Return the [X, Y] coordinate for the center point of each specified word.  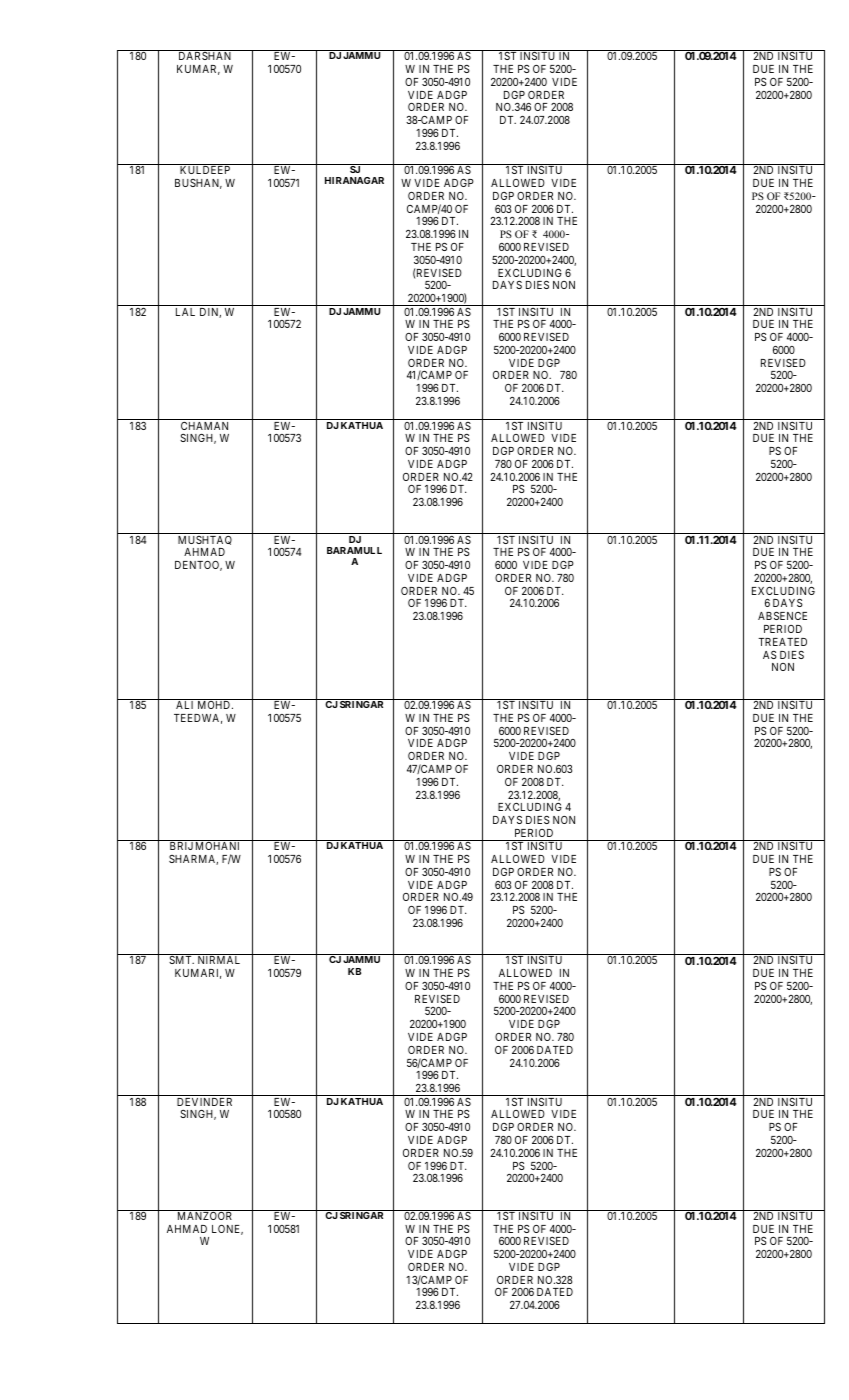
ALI [184, 705]
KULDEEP [205, 170]
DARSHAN [205, 56]
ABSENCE [782, 616]
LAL [185, 312]
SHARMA [193, 860]
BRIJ [181, 846]
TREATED [782, 642]
